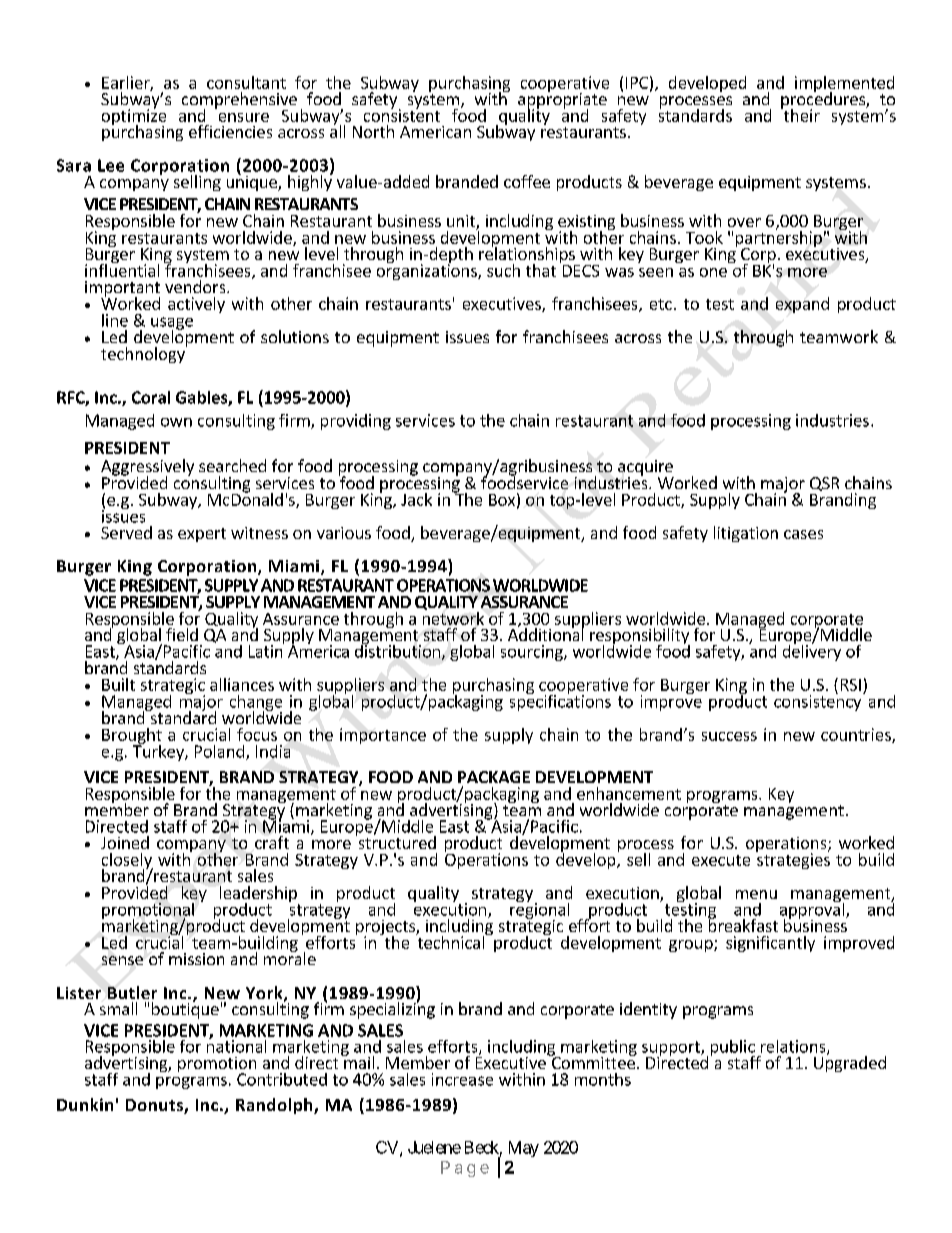 The image size is (952, 1233). Describe the element at coordinates (402, 114) in the image. I see `consistent` at that location.
